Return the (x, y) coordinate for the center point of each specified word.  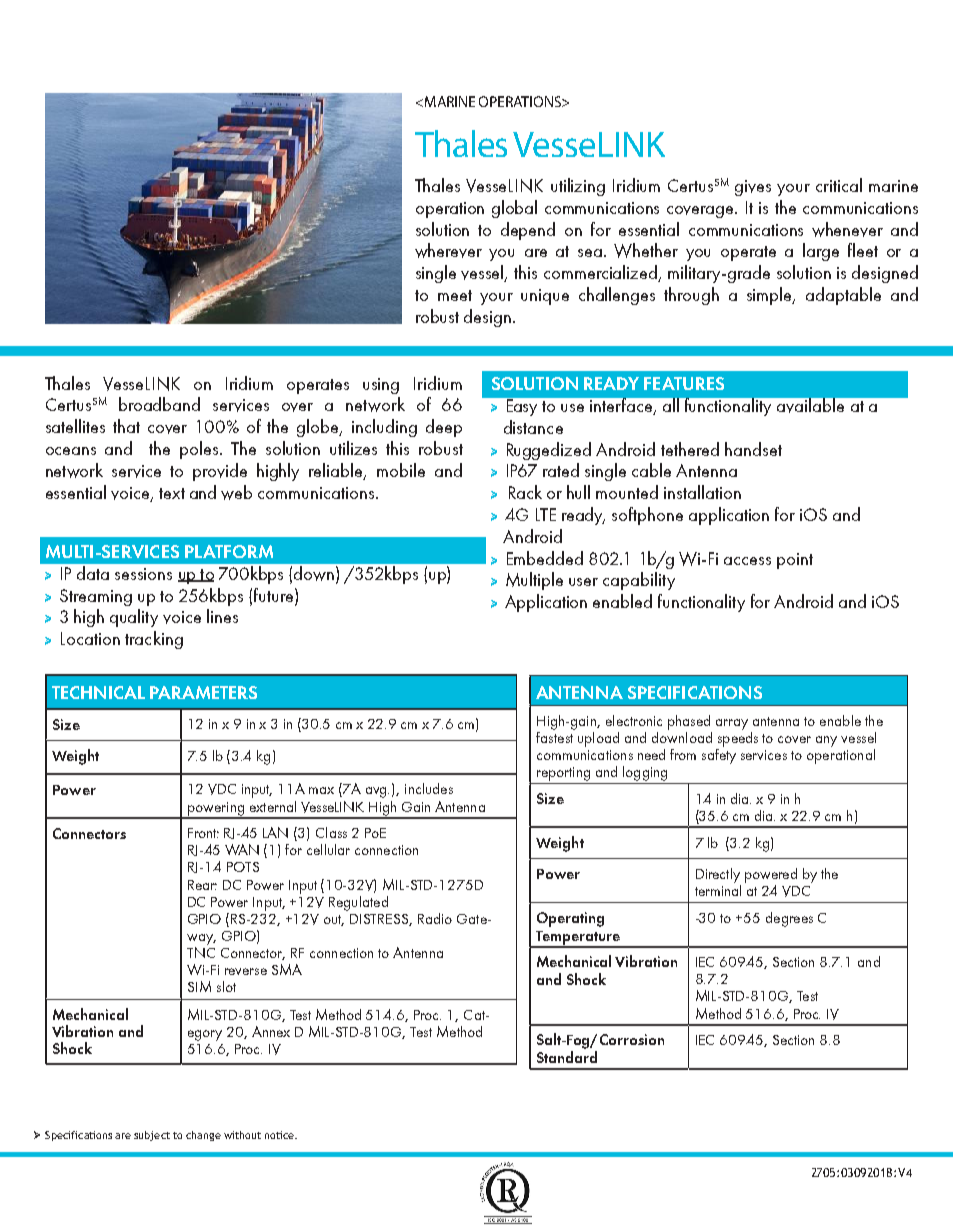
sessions (143, 574)
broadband (159, 404)
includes (429, 788)
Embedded (545, 558)
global (514, 209)
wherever (448, 250)
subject (152, 1136)
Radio (435, 918)
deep (444, 428)
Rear (202, 885)
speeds (738, 738)
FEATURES (684, 383)
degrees (789, 919)
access (747, 561)
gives (753, 188)
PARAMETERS (203, 692)
